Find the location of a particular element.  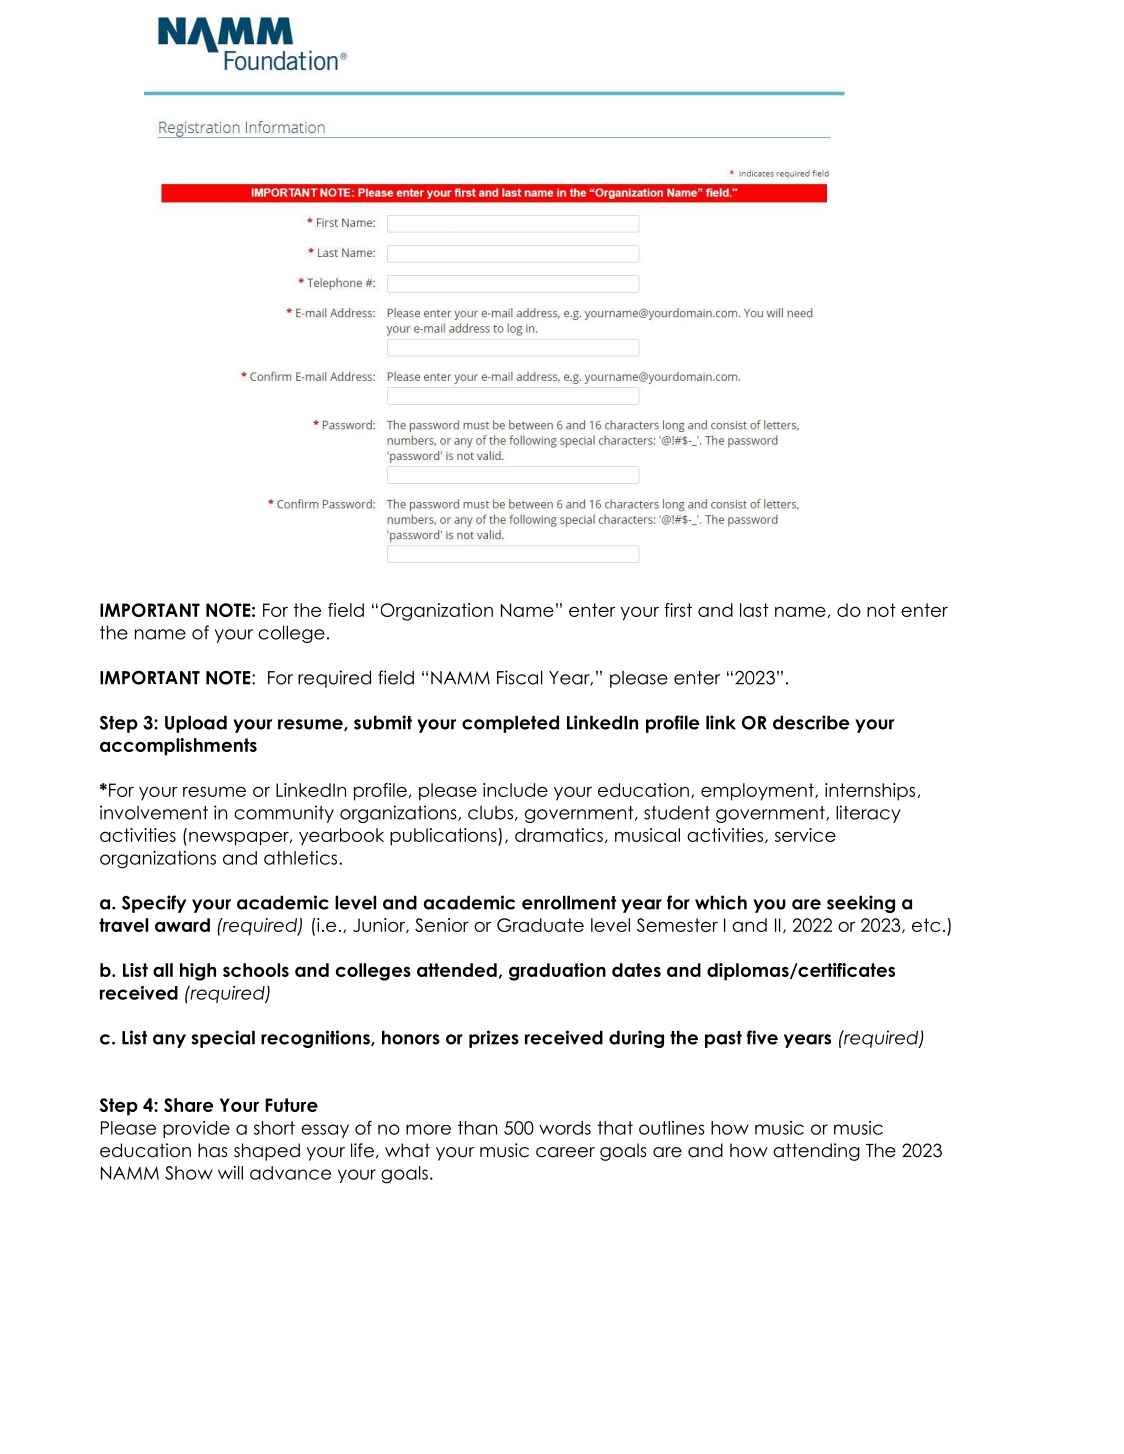

has is located at coordinates (213, 1150).
